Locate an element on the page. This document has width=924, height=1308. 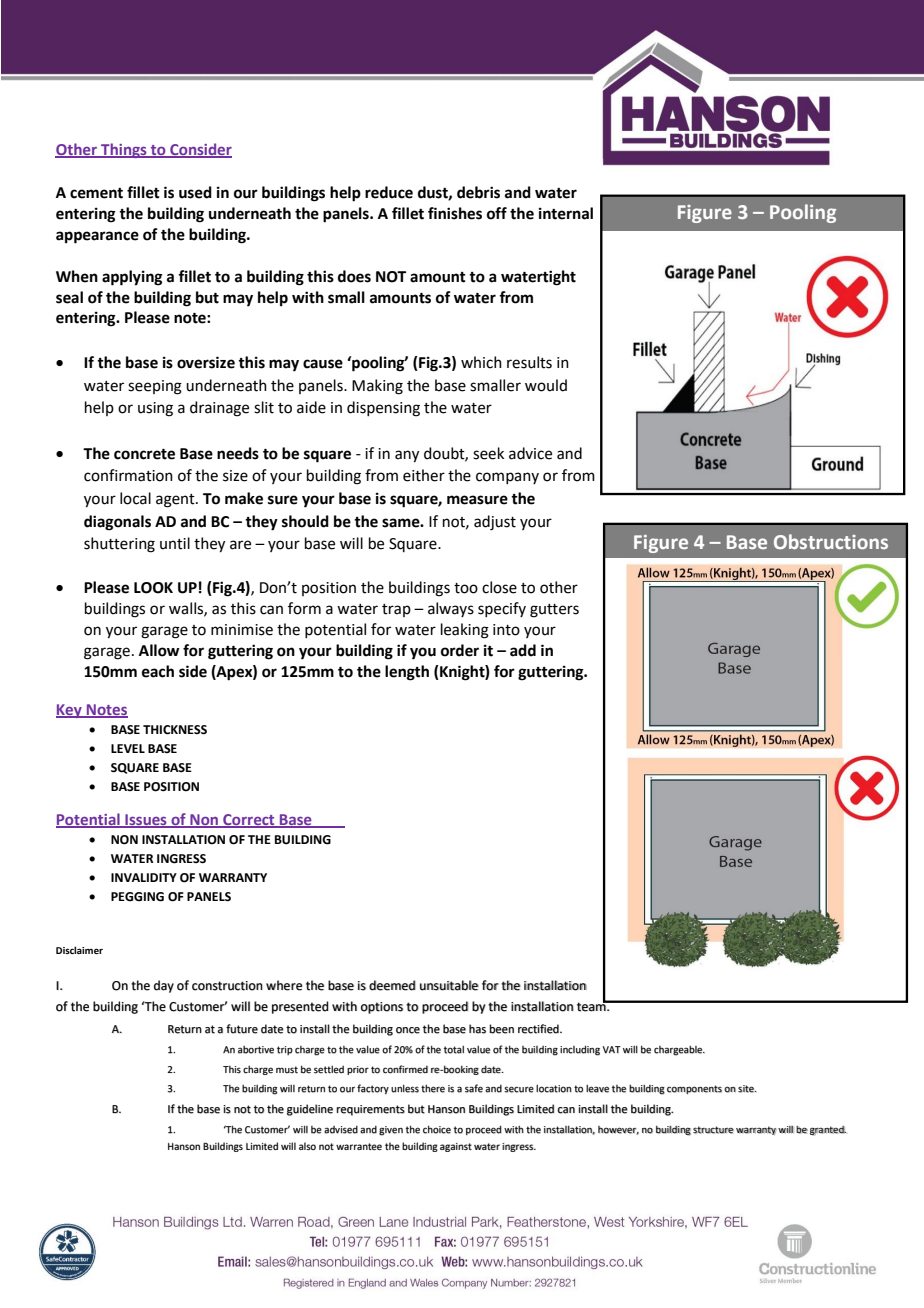
VAT is located at coordinates (612, 1049).
